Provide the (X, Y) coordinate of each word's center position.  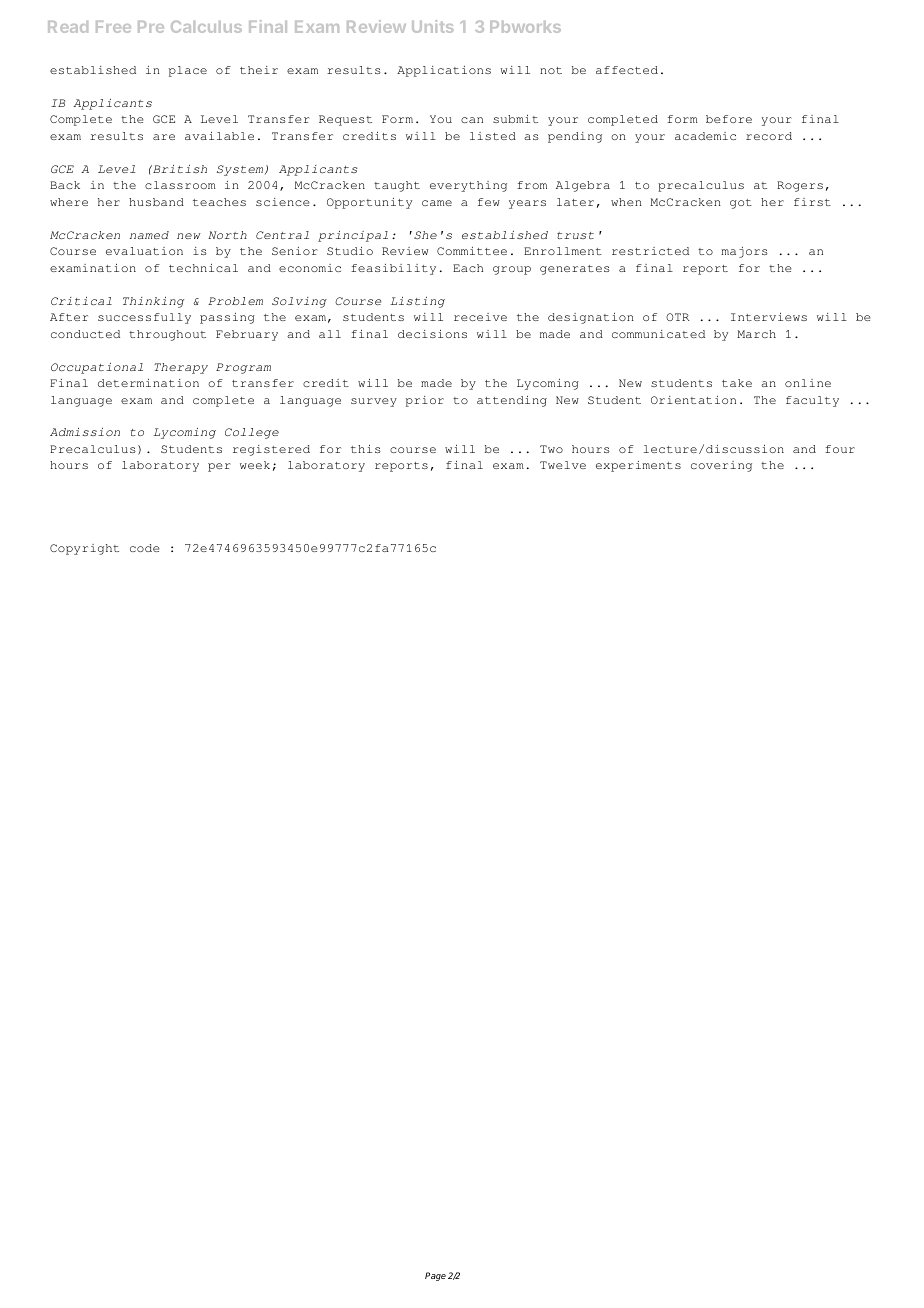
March (756, 334)
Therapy (181, 368)
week (255, 465)
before (729, 119)
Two (551, 449)
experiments (638, 466)
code (145, 548)
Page (435, 1276)
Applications (444, 71)
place (188, 71)
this (366, 449)
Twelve (563, 465)
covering (721, 466)
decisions (432, 334)
